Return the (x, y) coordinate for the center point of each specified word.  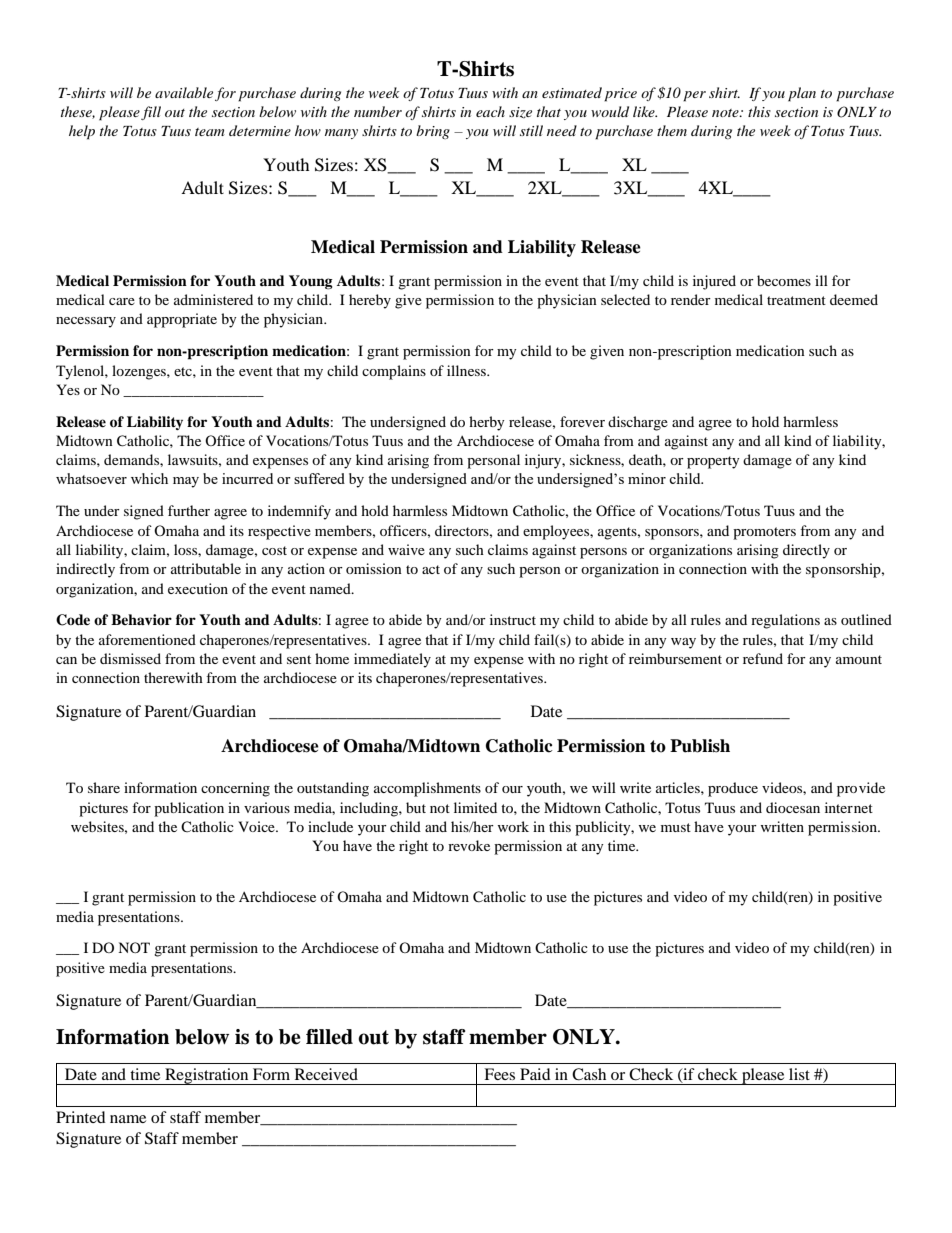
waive (406, 549)
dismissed (130, 658)
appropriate (182, 320)
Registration (207, 1076)
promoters (764, 533)
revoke (469, 845)
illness (467, 370)
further (189, 510)
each (490, 111)
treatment (796, 300)
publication (189, 809)
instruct (513, 619)
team (210, 132)
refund (763, 658)
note (726, 113)
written (782, 826)
